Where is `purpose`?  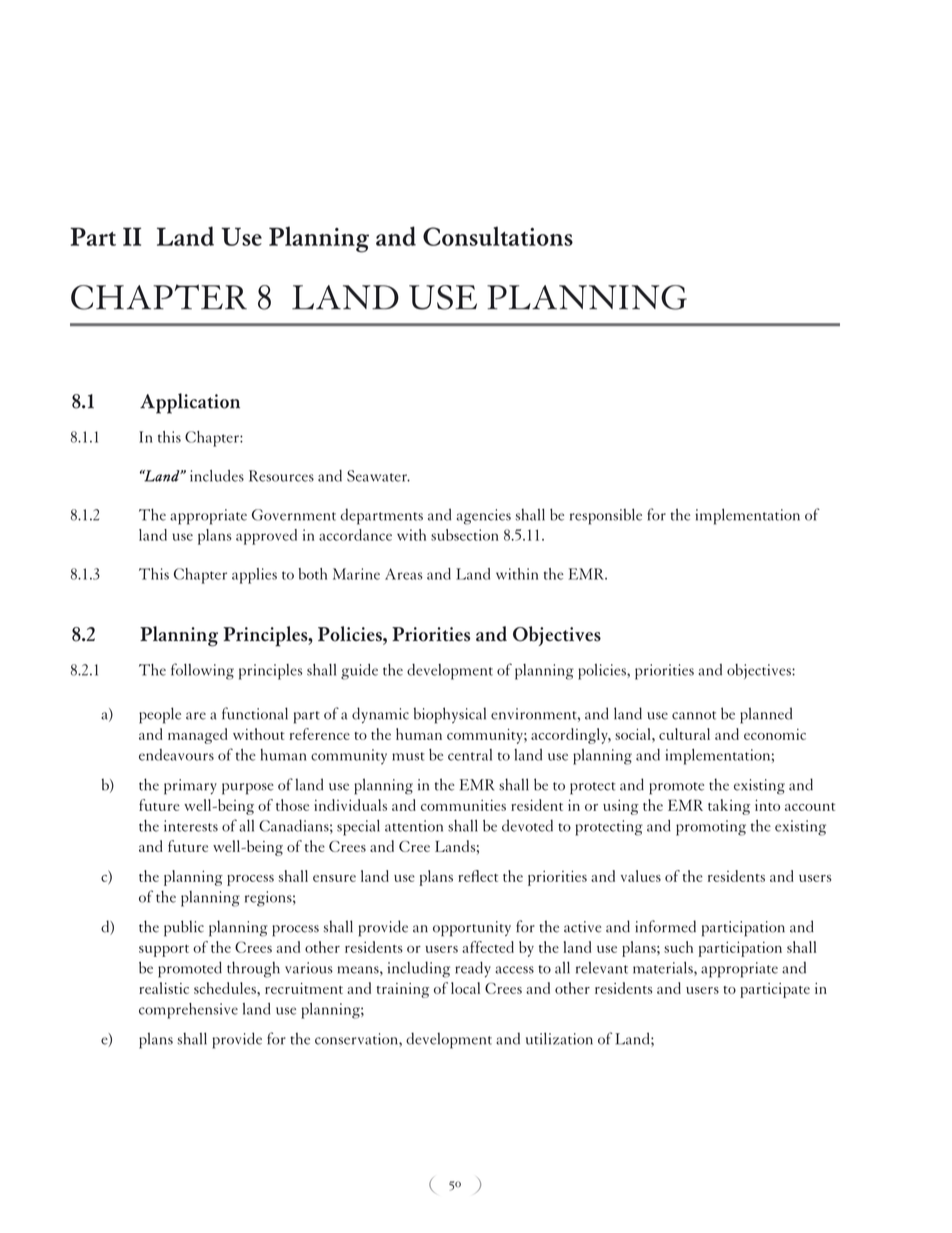
purpose is located at coordinates (248, 789).
